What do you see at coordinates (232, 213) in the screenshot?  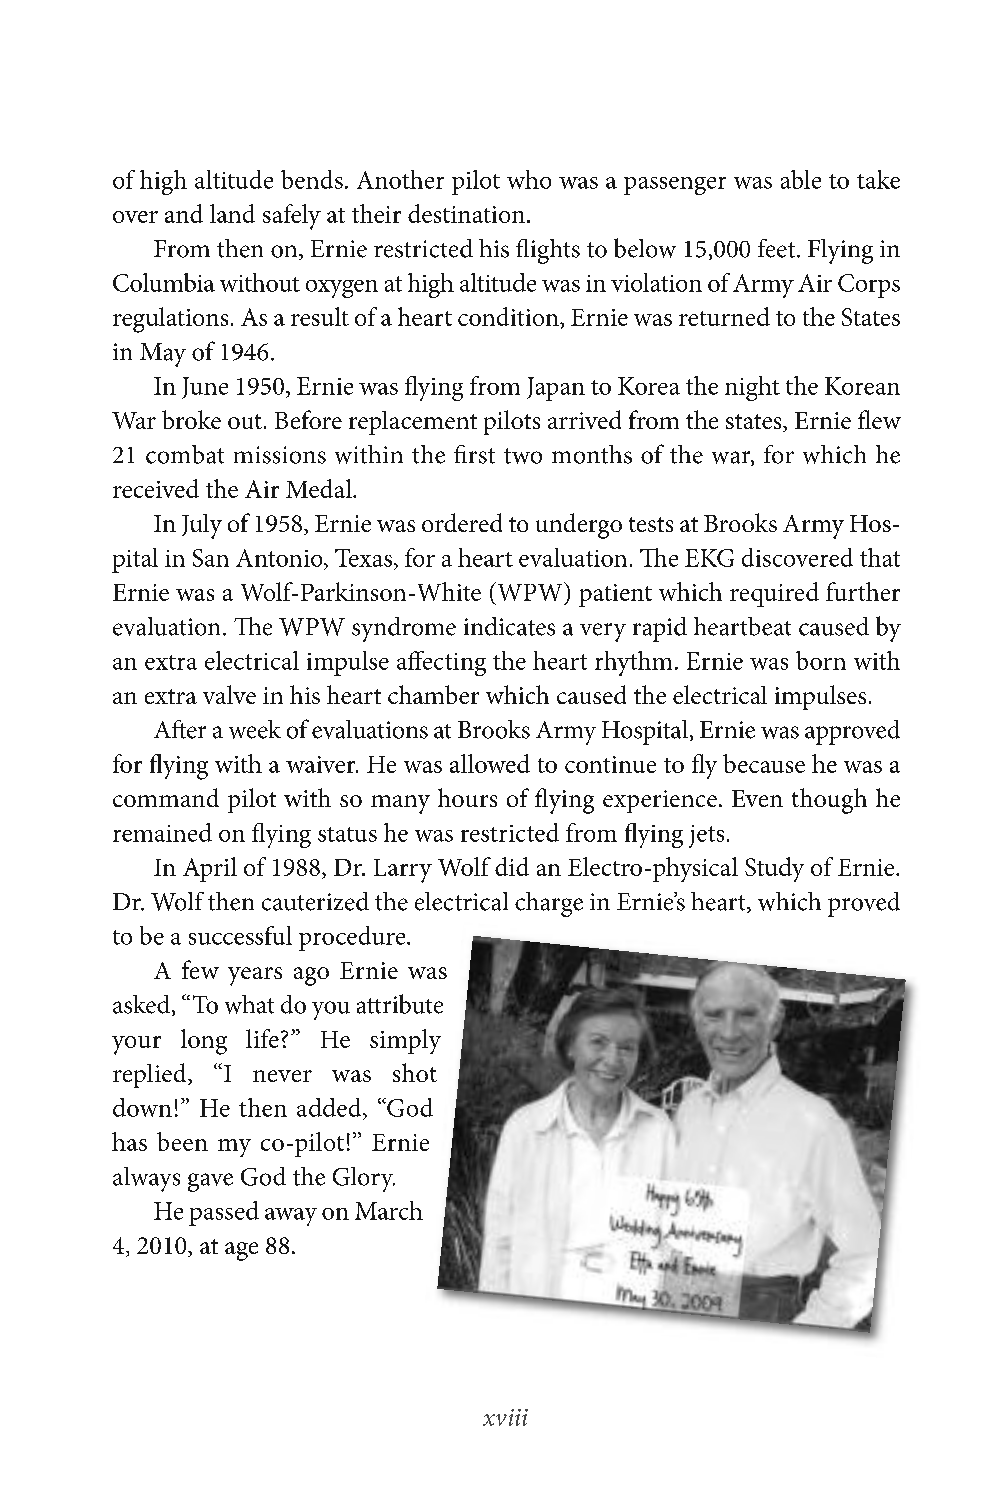 I see `land` at bounding box center [232, 213].
